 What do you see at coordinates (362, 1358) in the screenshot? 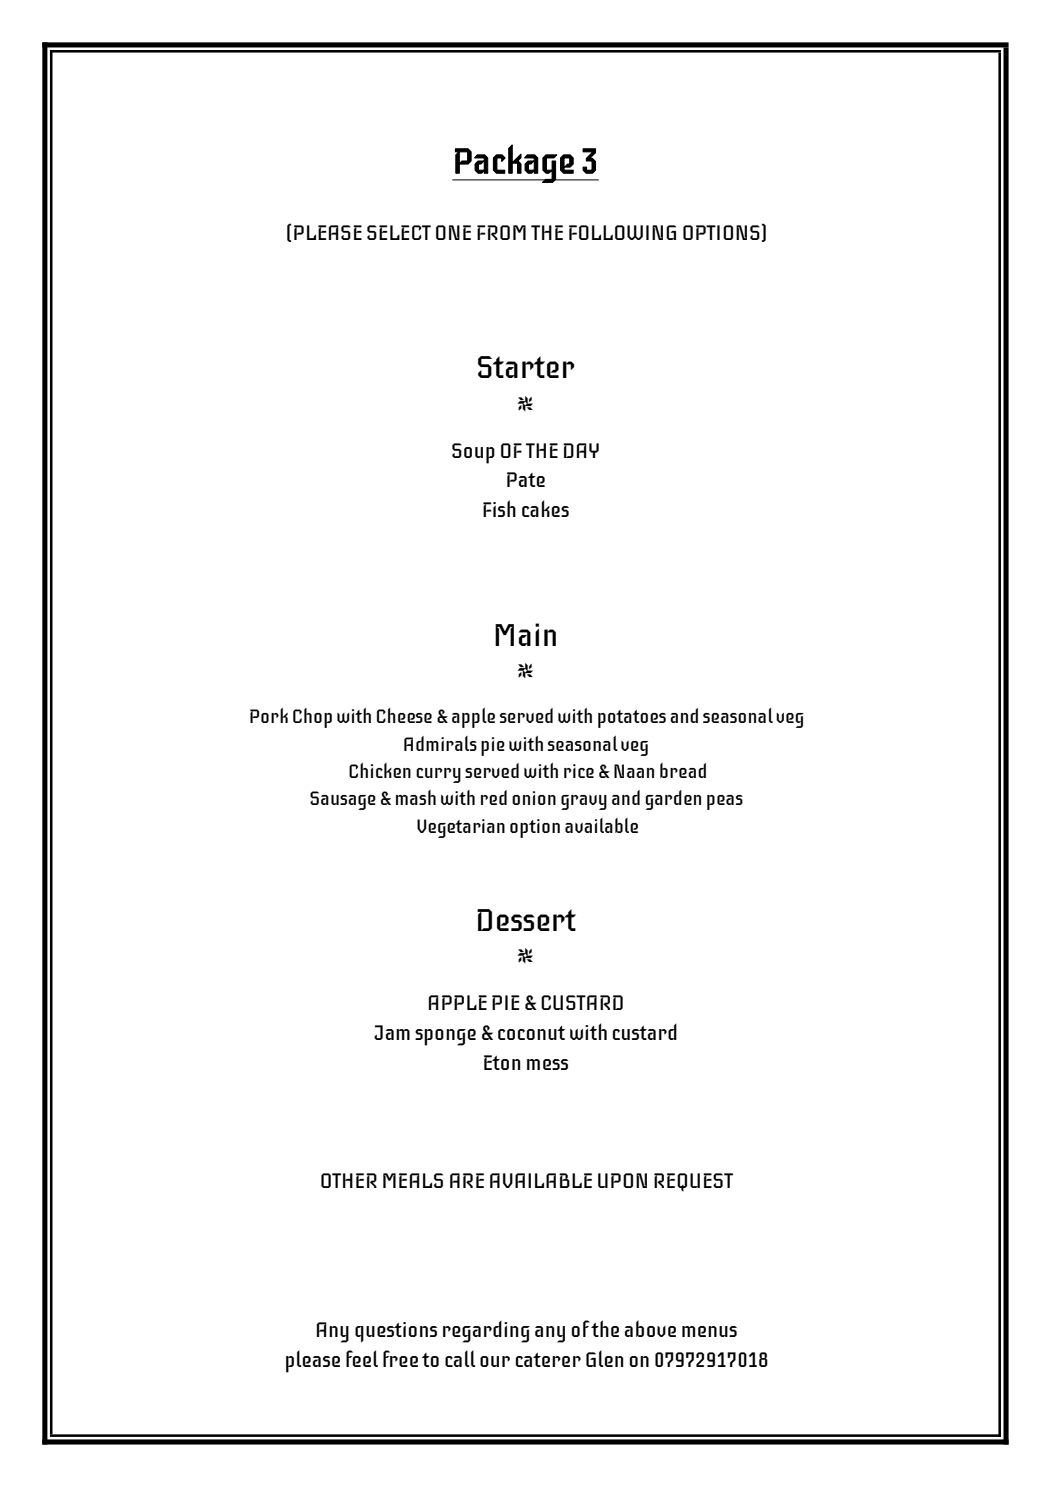
I see `feel` at bounding box center [362, 1358].
